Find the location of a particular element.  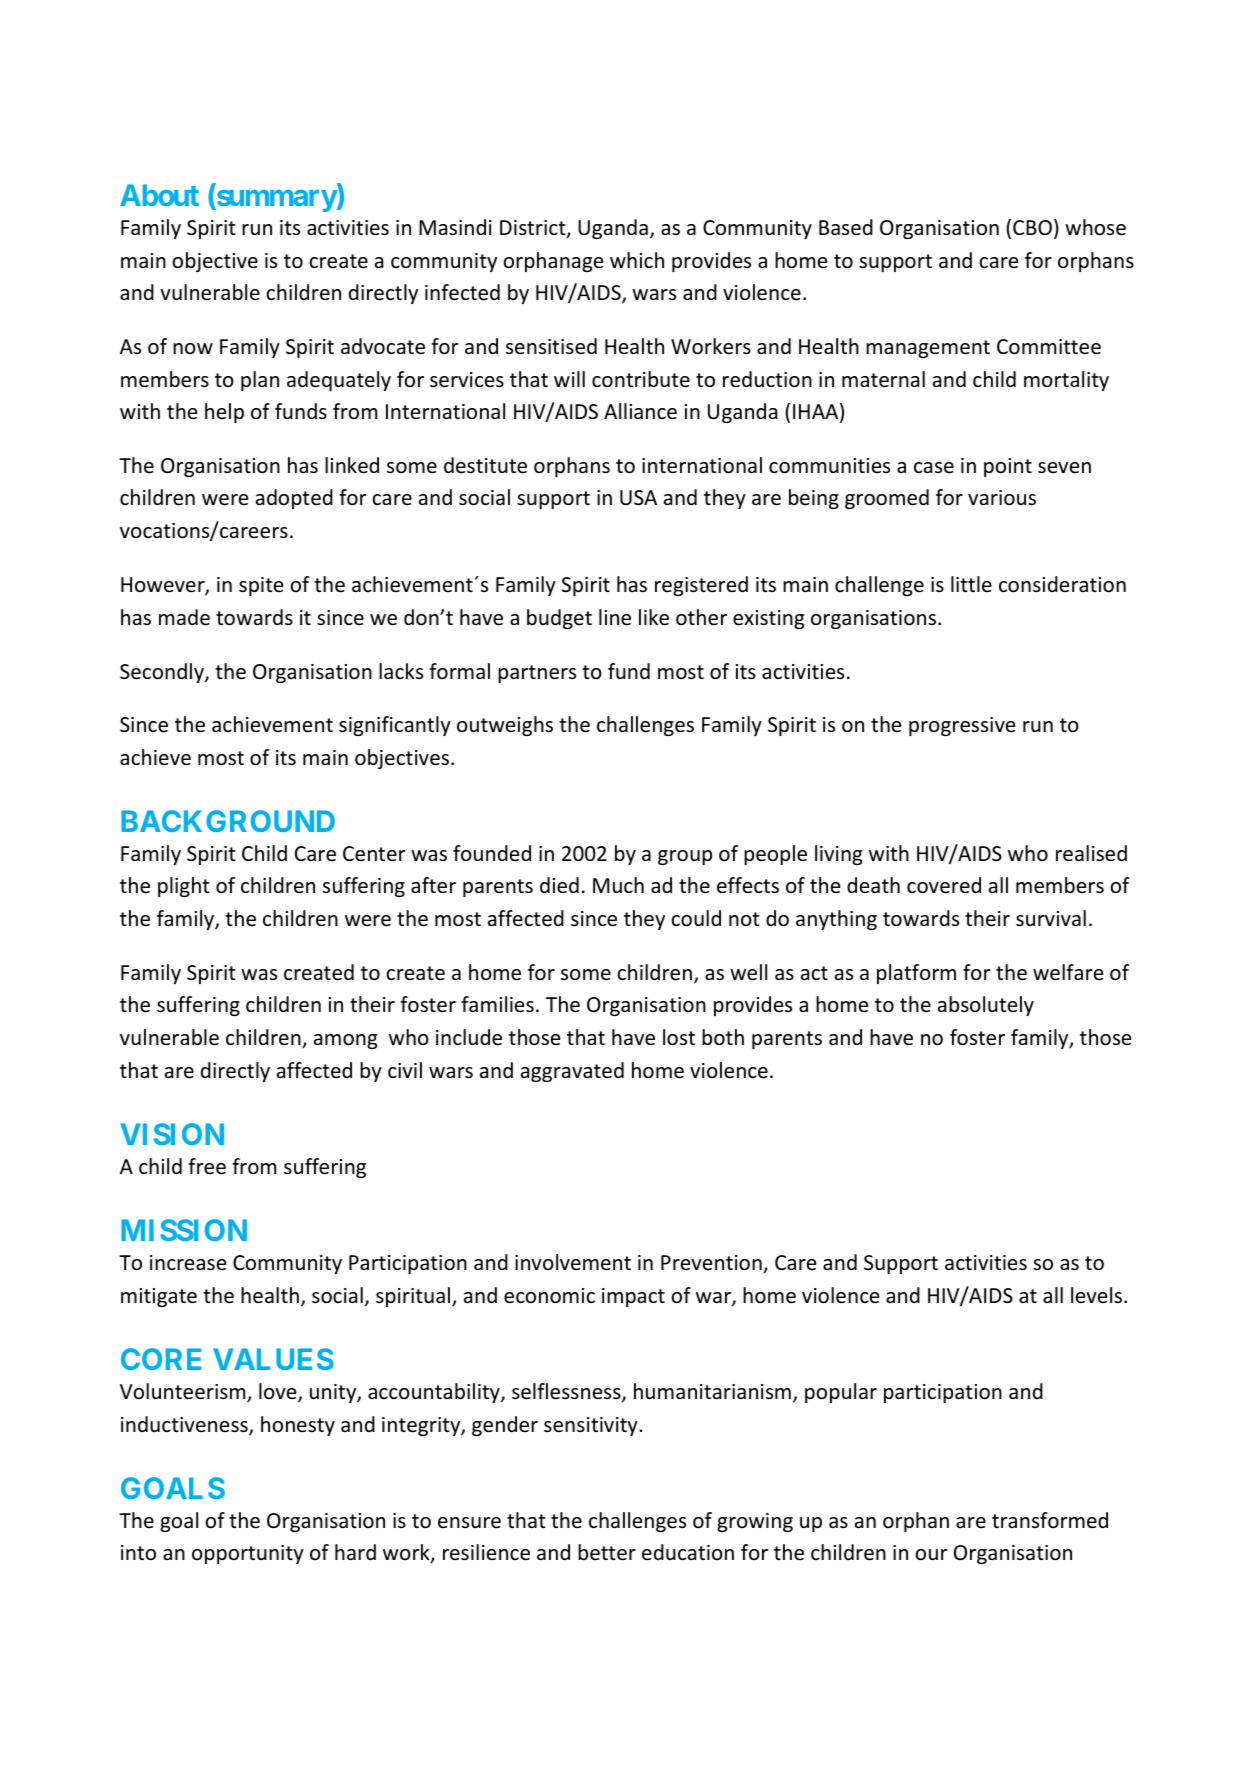

USA is located at coordinates (638, 498).
